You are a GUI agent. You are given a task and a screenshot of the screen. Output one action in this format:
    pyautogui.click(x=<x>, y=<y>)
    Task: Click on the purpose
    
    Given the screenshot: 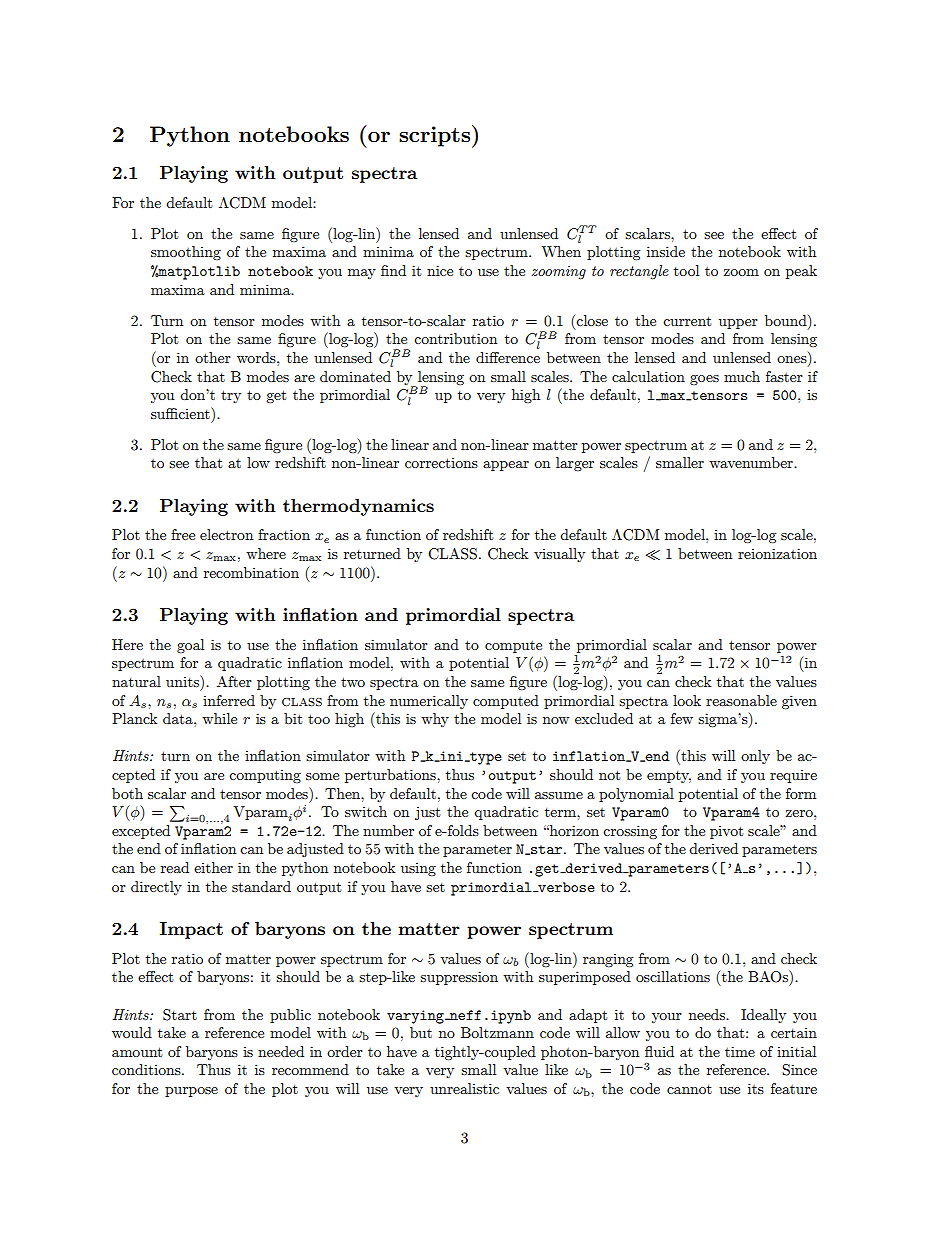 What is the action you would take?
    pyautogui.click(x=191, y=1092)
